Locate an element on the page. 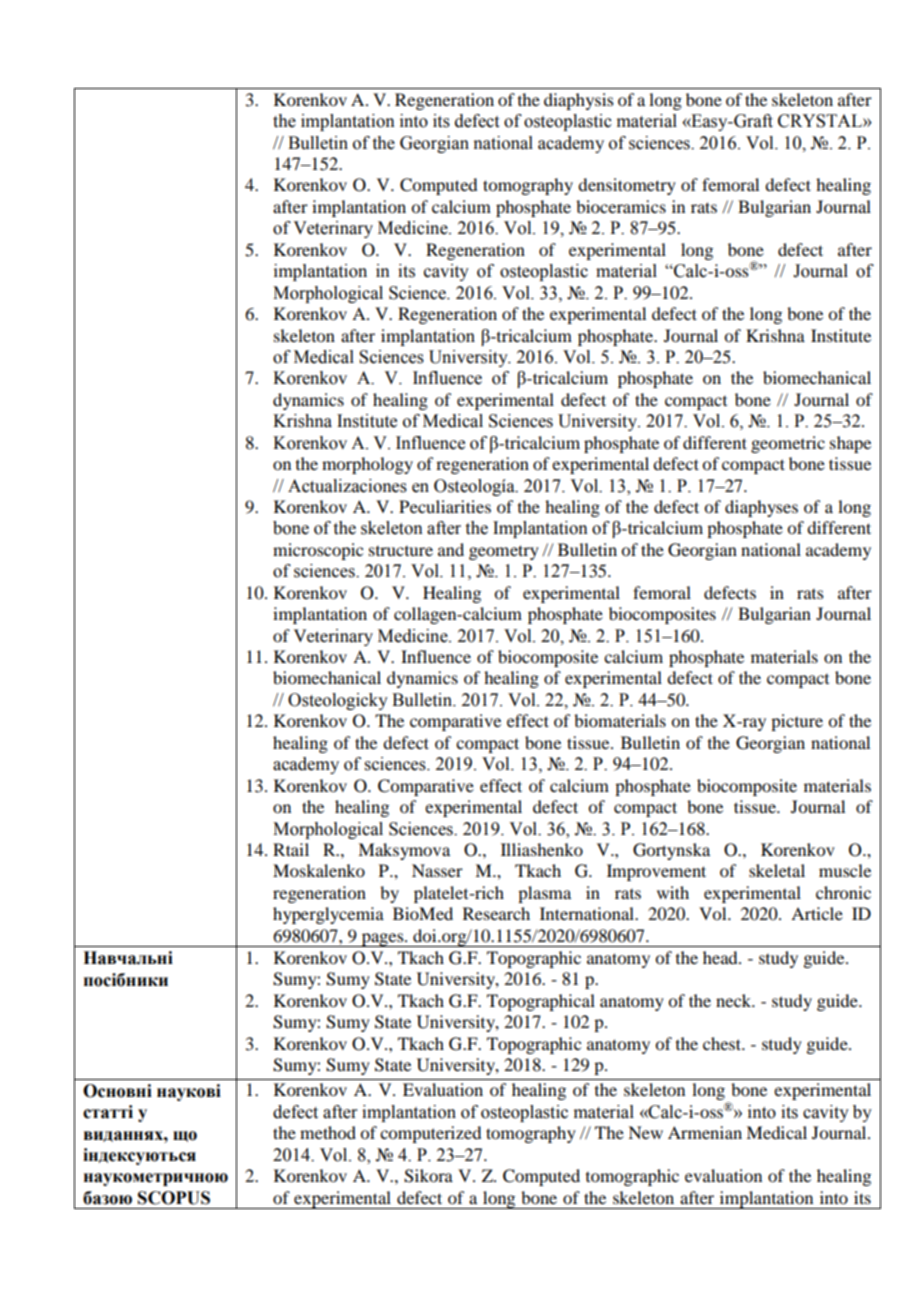 The width and height of the image is (924, 1308). hyperglycemia is located at coordinates (328, 915).
